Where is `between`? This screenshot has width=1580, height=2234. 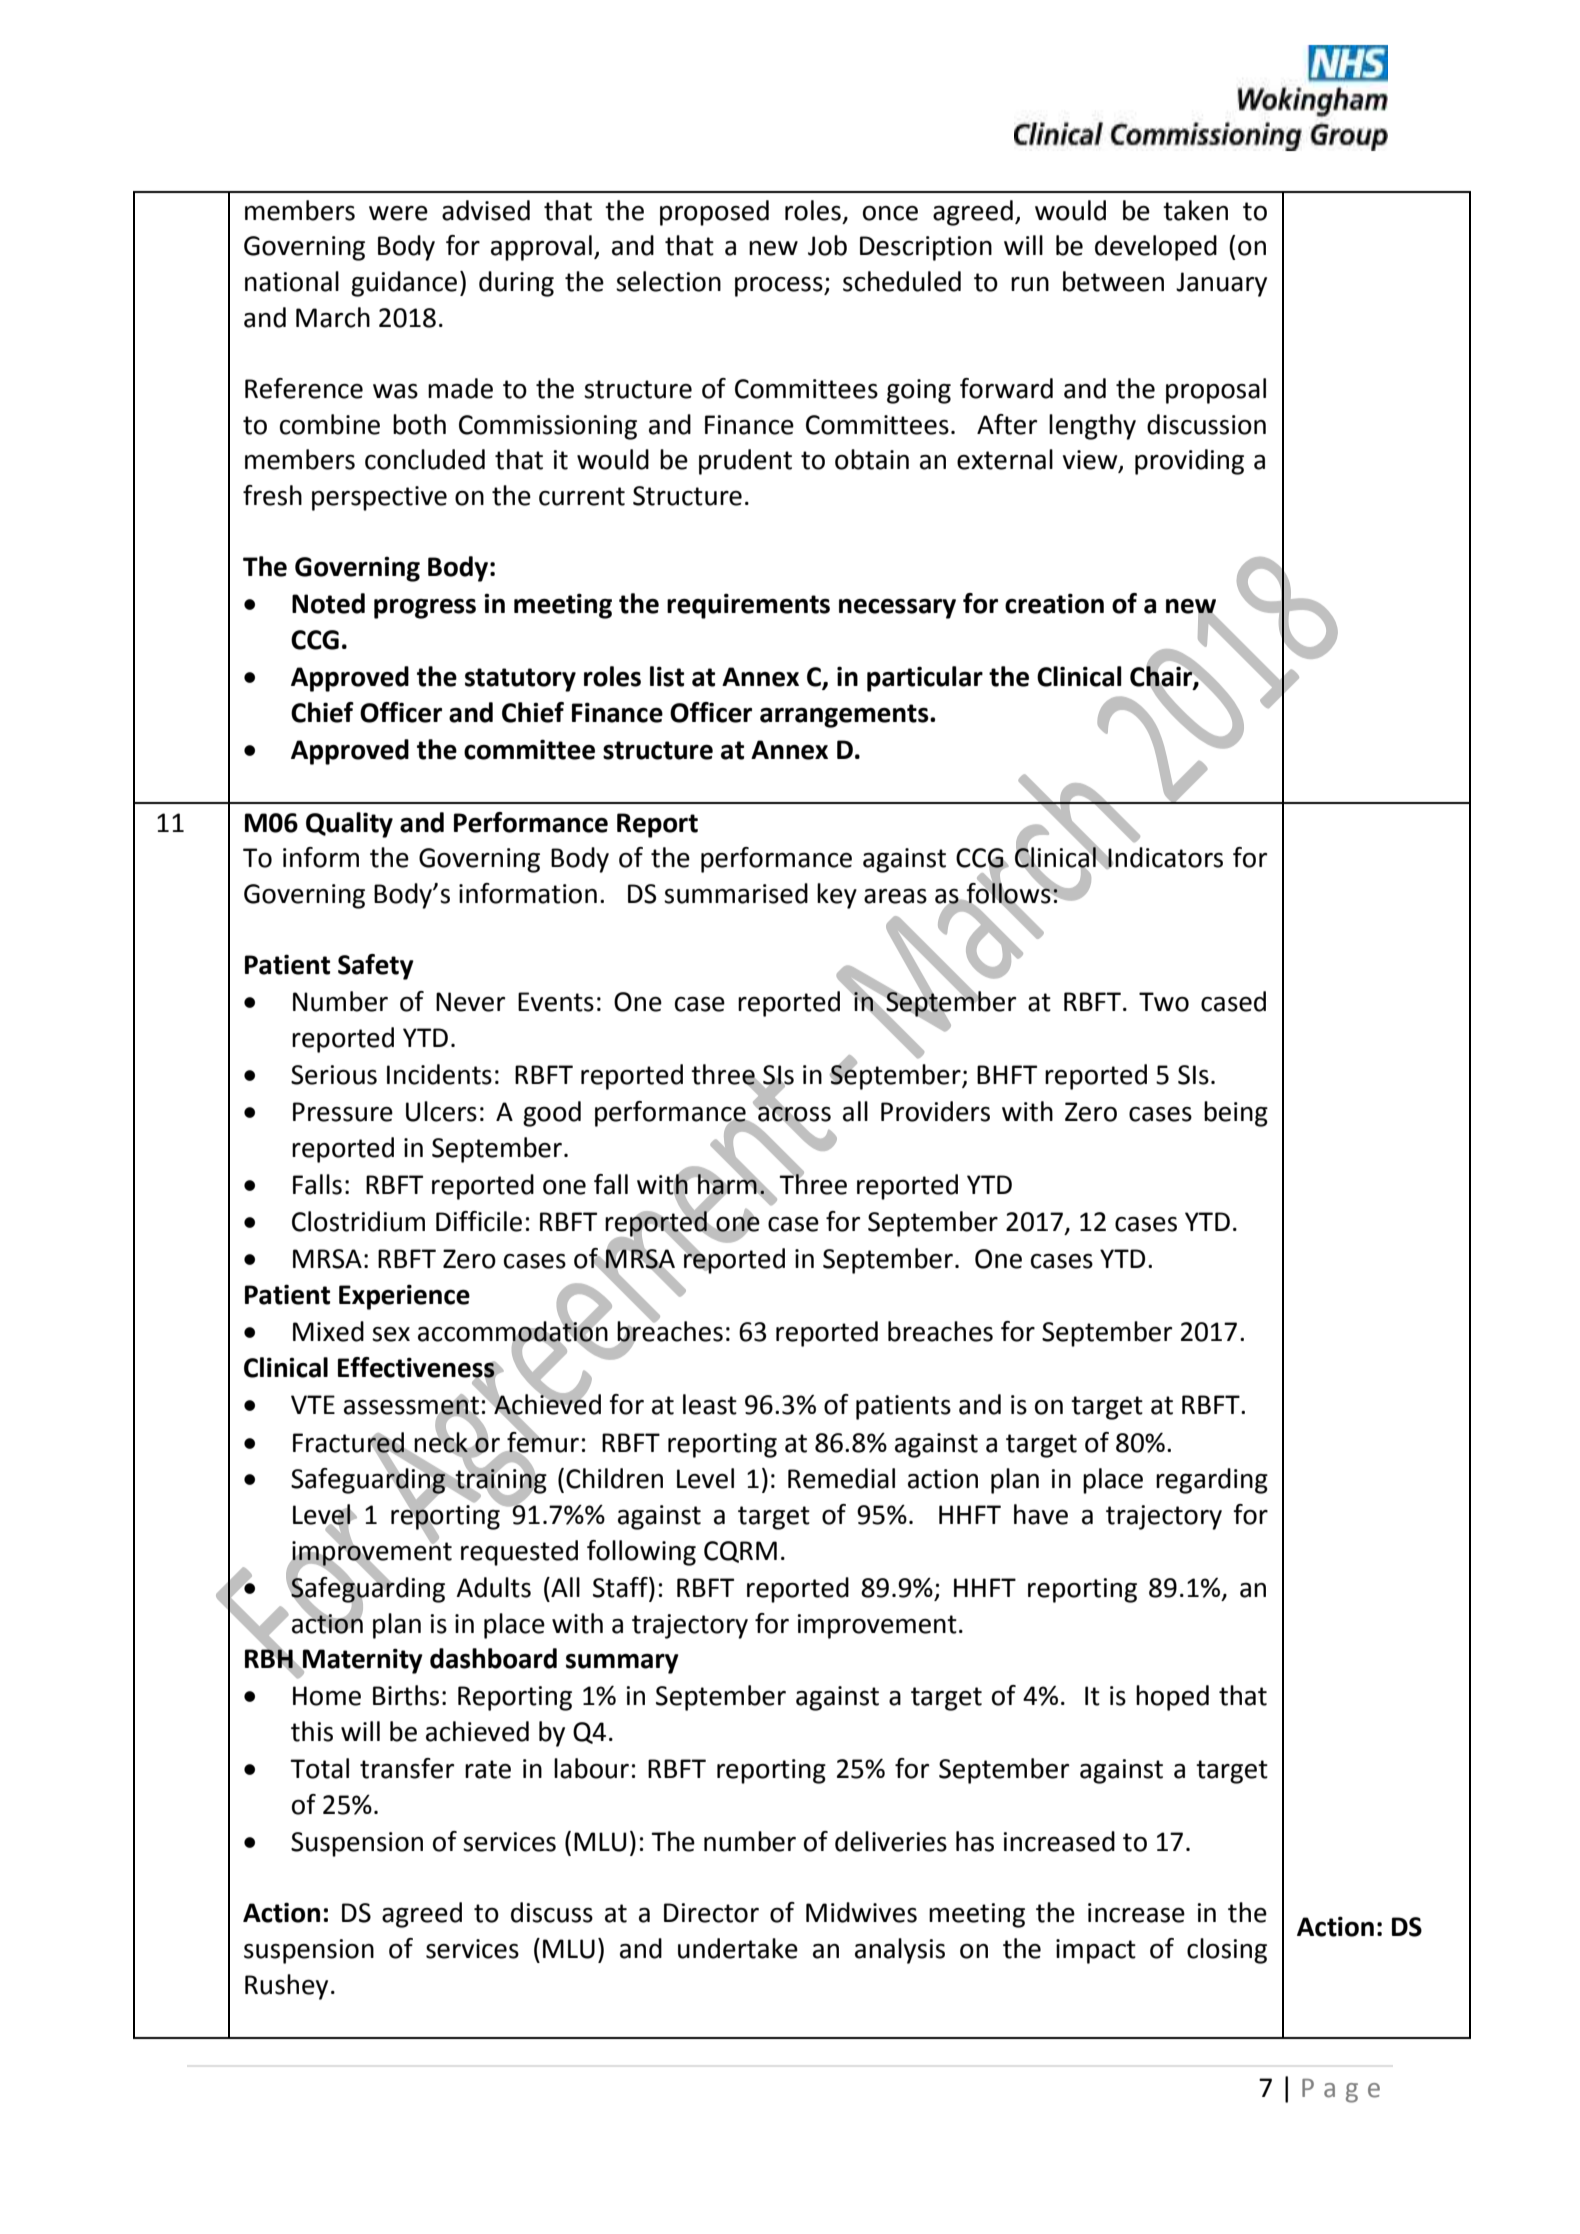 between is located at coordinates (1113, 281).
